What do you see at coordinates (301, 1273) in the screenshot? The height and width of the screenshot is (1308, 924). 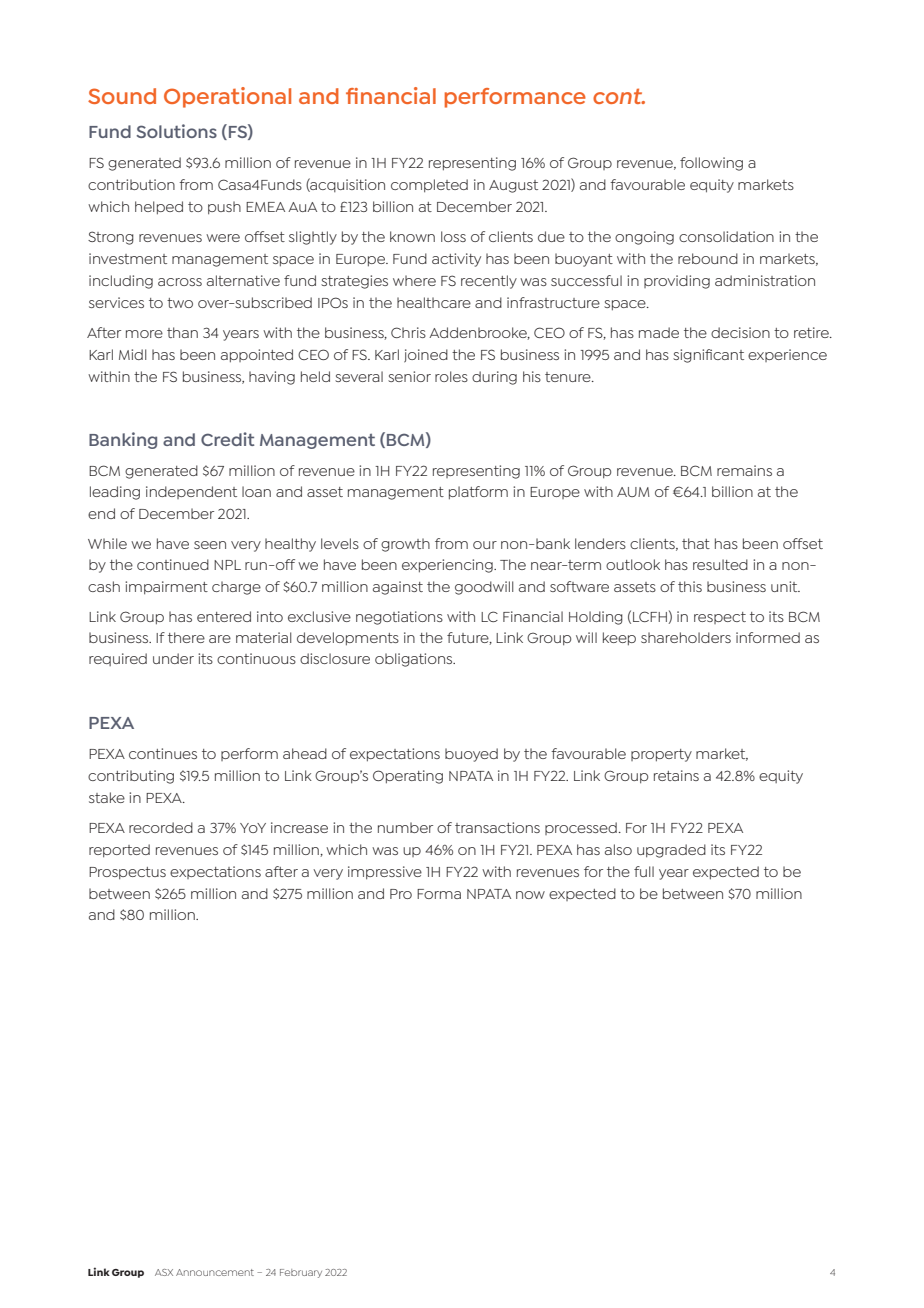 I see `February` at bounding box center [301, 1273].
